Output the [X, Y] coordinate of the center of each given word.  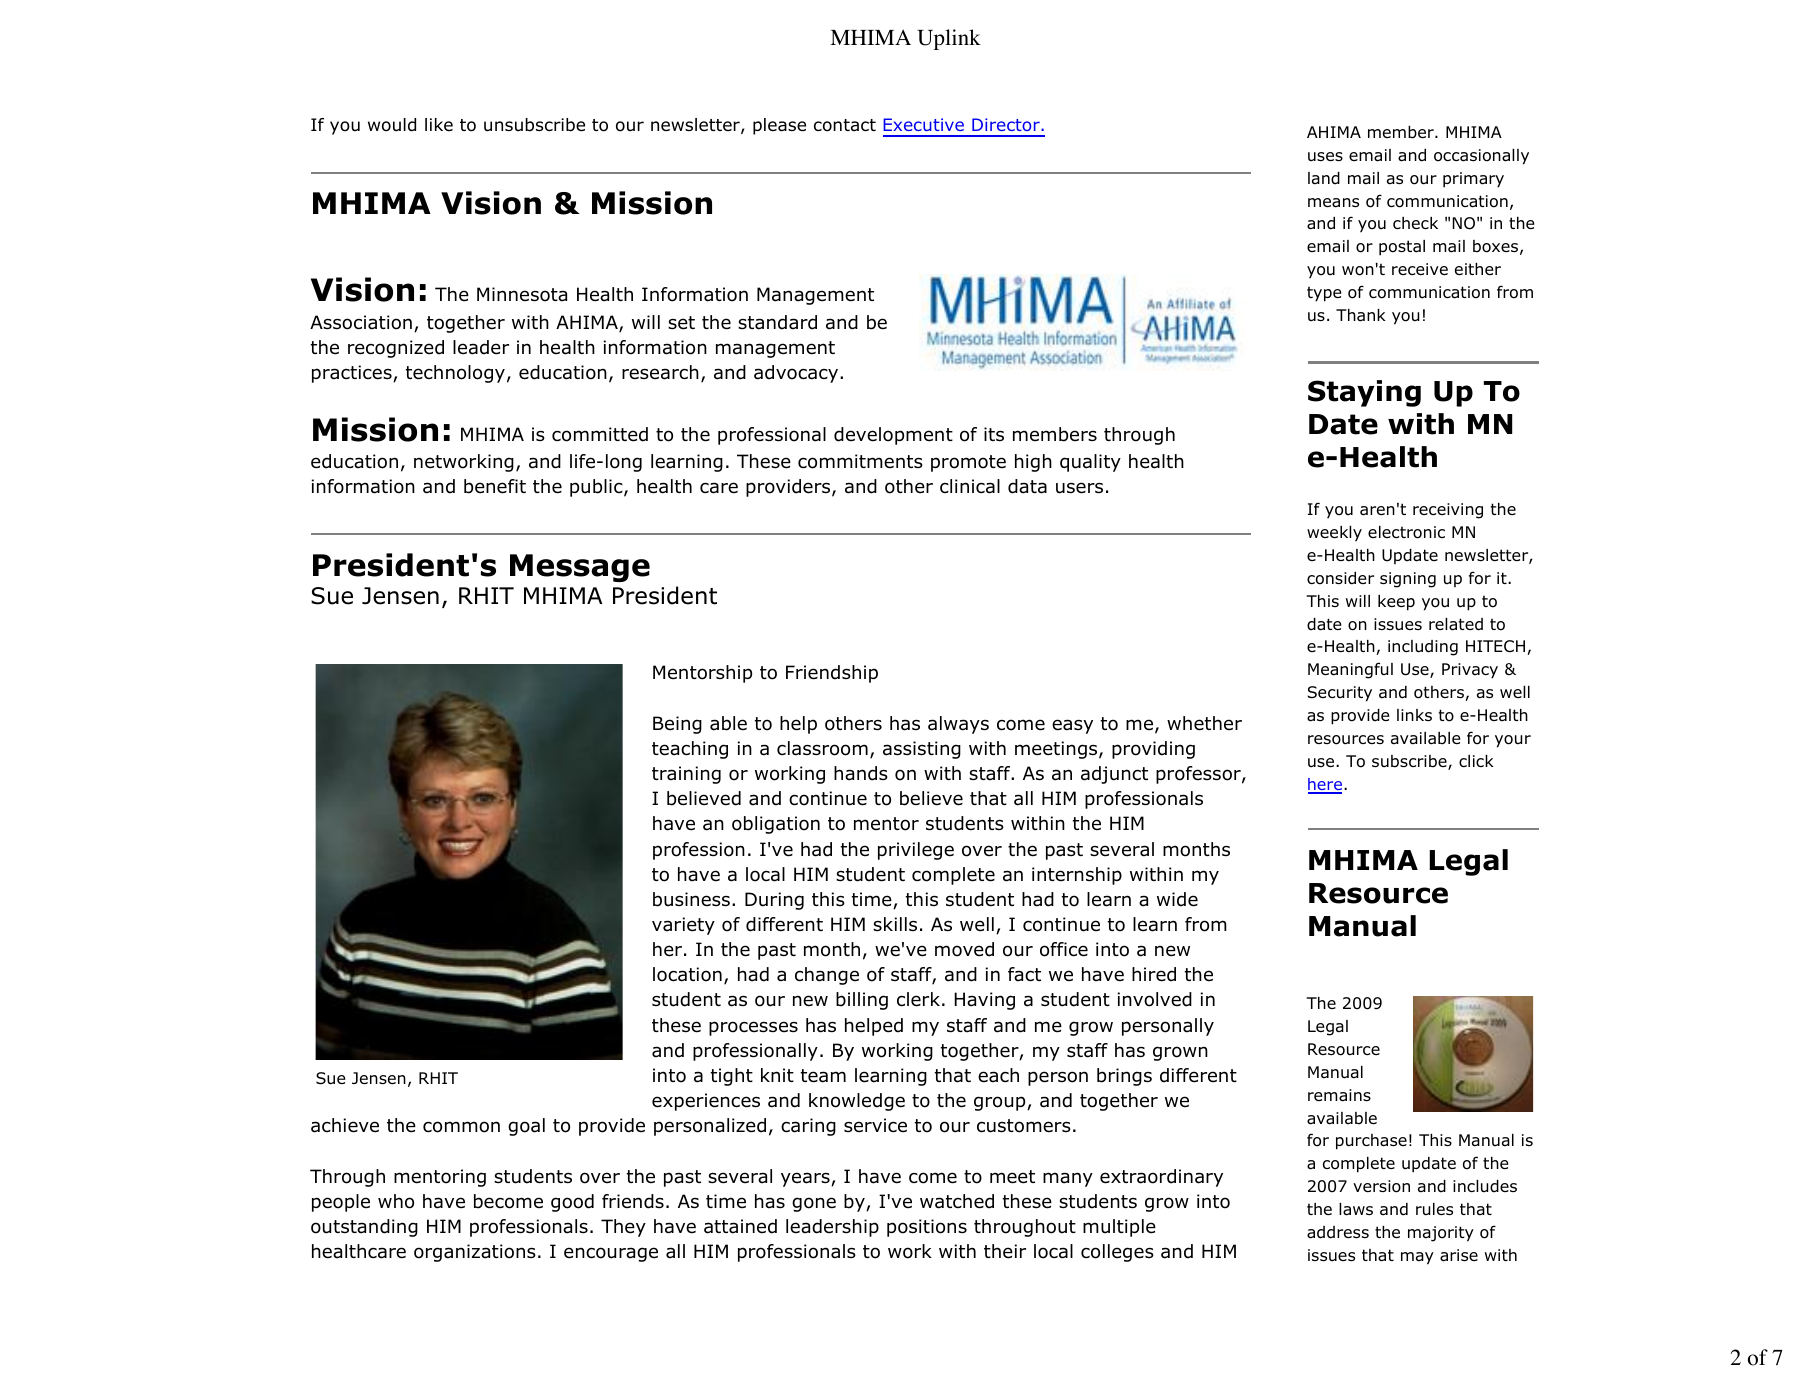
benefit [495, 486]
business [691, 899]
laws [1356, 1209]
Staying [1364, 393]
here [1326, 785]
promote [968, 463]
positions [927, 1228]
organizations [475, 1253]
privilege [916, 851]
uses [1325, 157]
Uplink [949, 39]
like [439, 124]
